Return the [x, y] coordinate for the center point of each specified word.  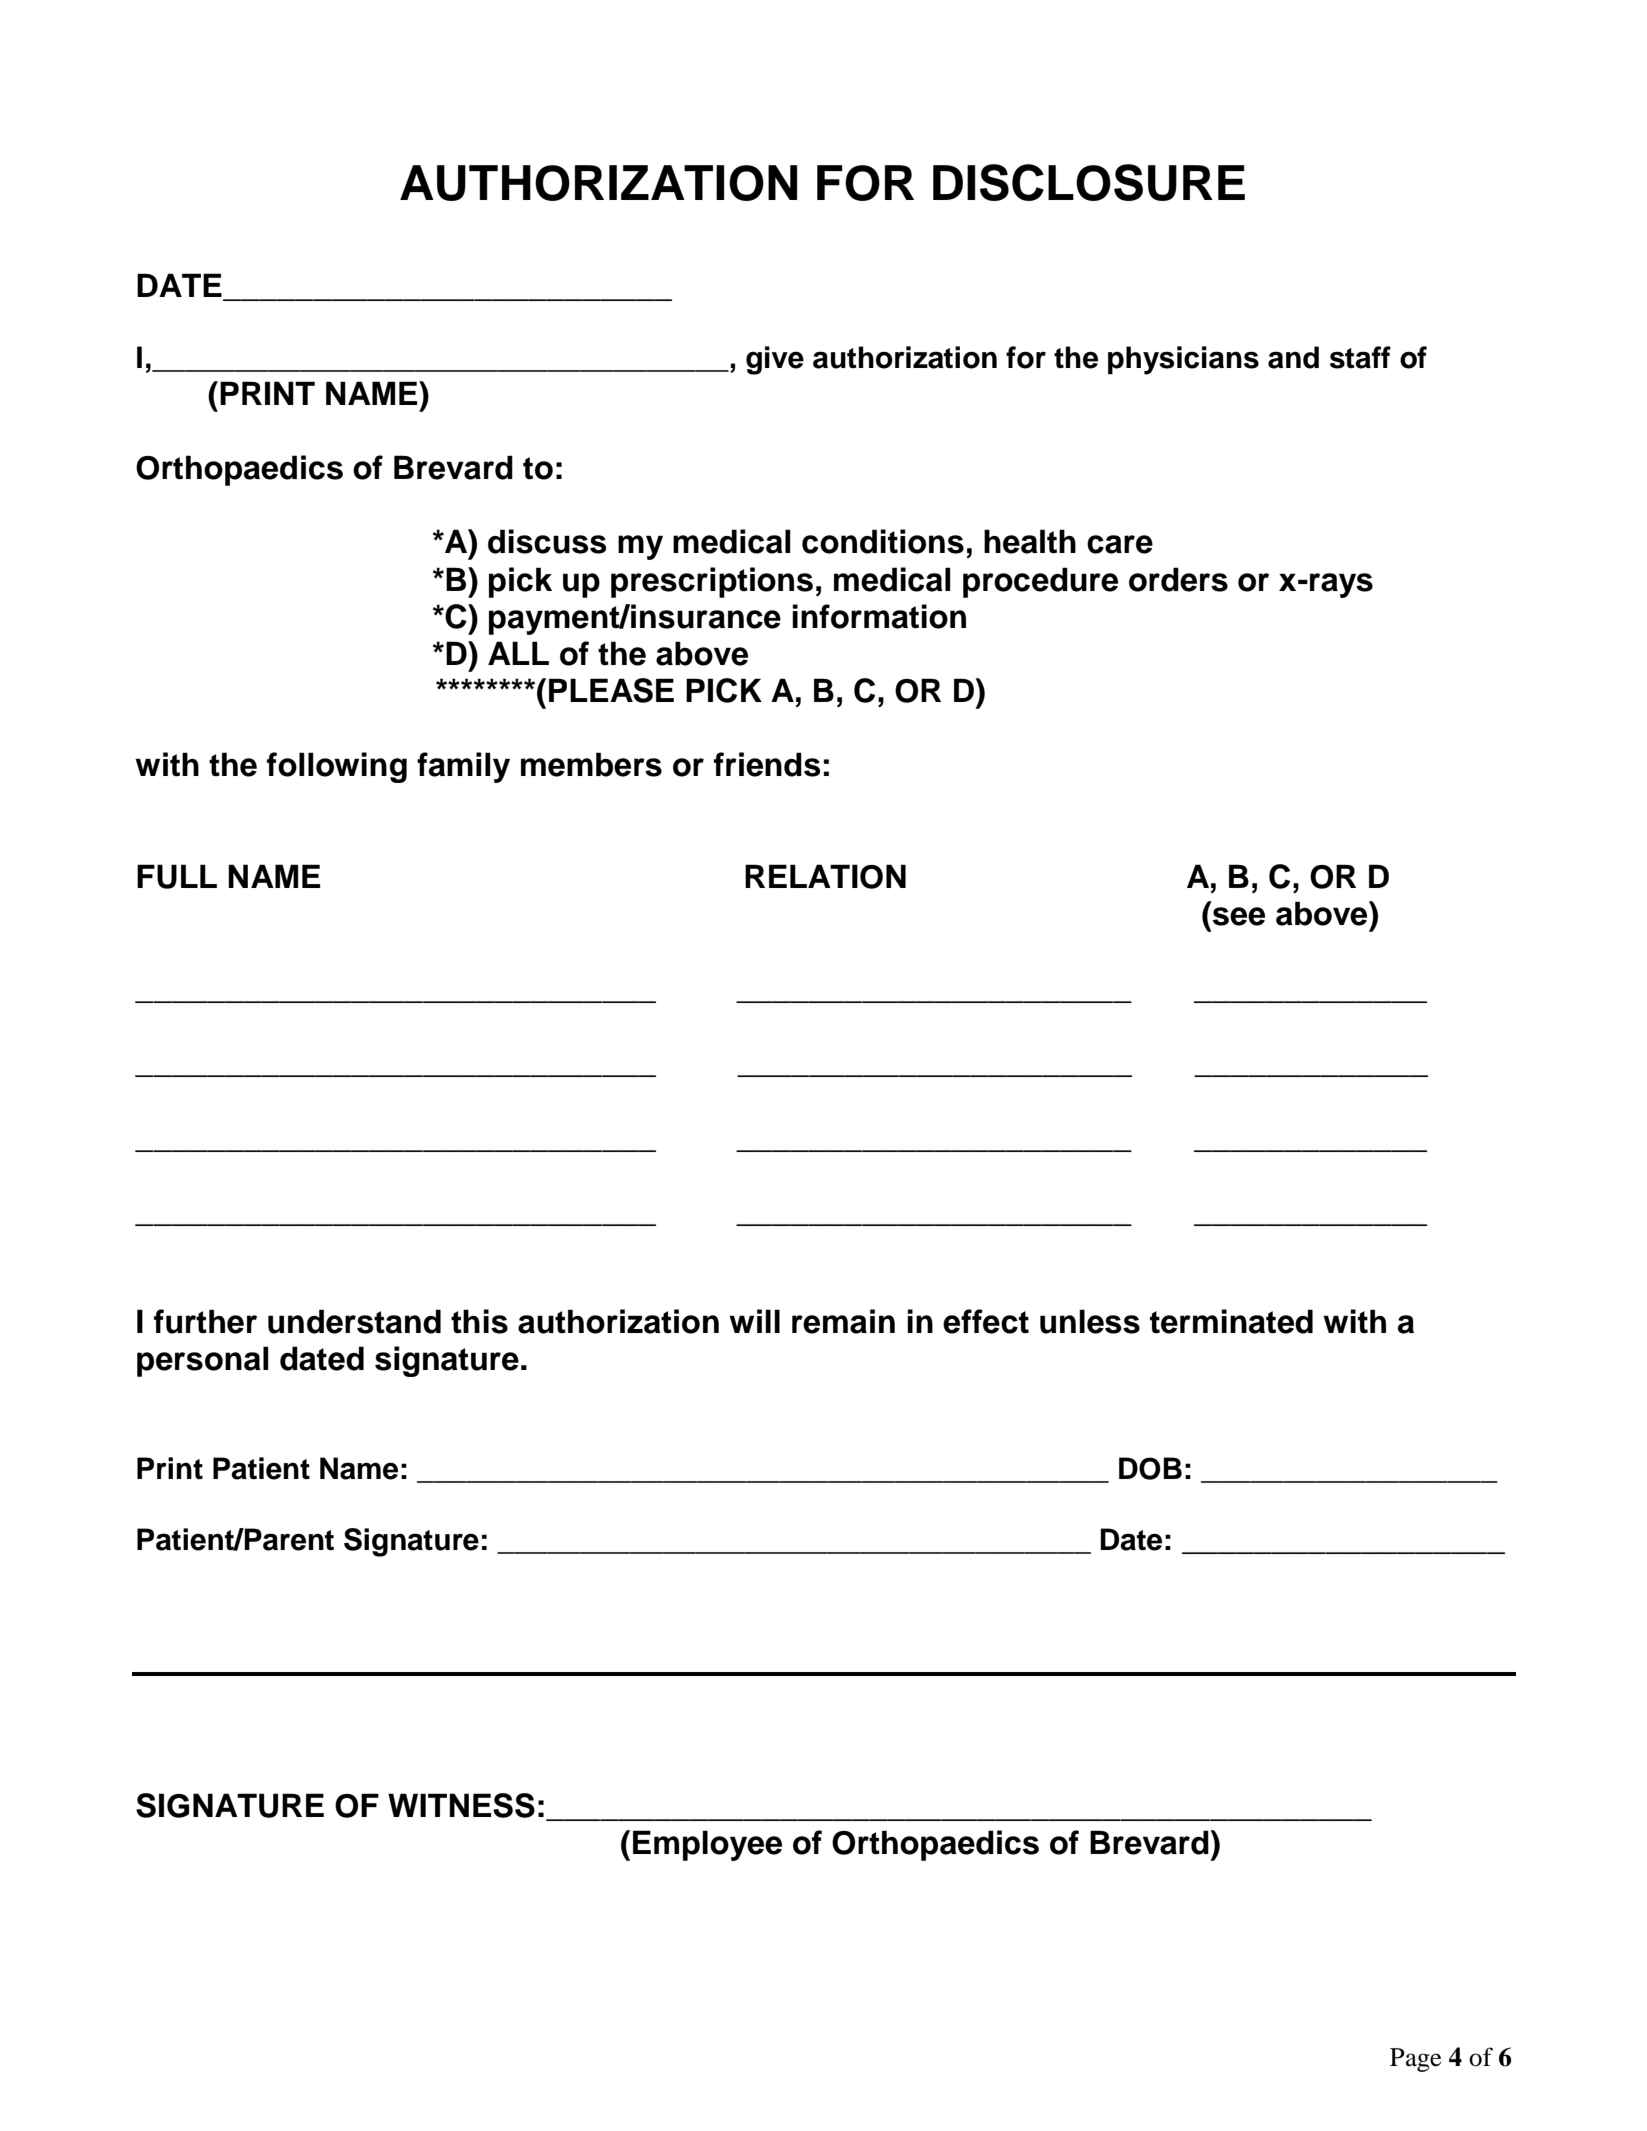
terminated [1231, 1321]
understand [354, 1321]
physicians [1183, 360]
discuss [547, 541]
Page [1416, 2060]
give [775, 360]
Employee [707, 1845]
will [754, 1321]
